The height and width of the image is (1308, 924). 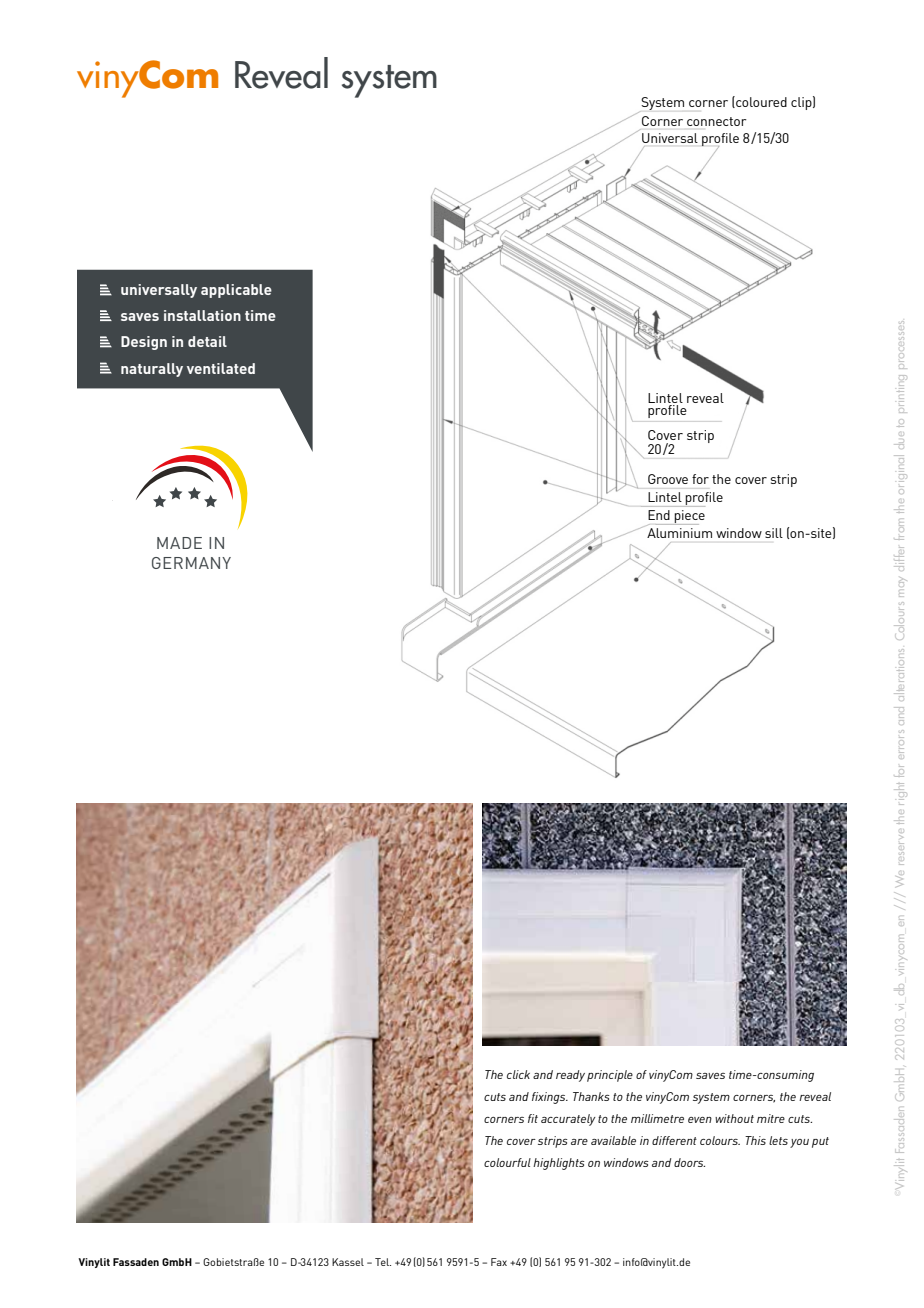 What do you see at coordinates (499, 1262) in the image?
I see `Fax` at bounding box center [499, 1262].
